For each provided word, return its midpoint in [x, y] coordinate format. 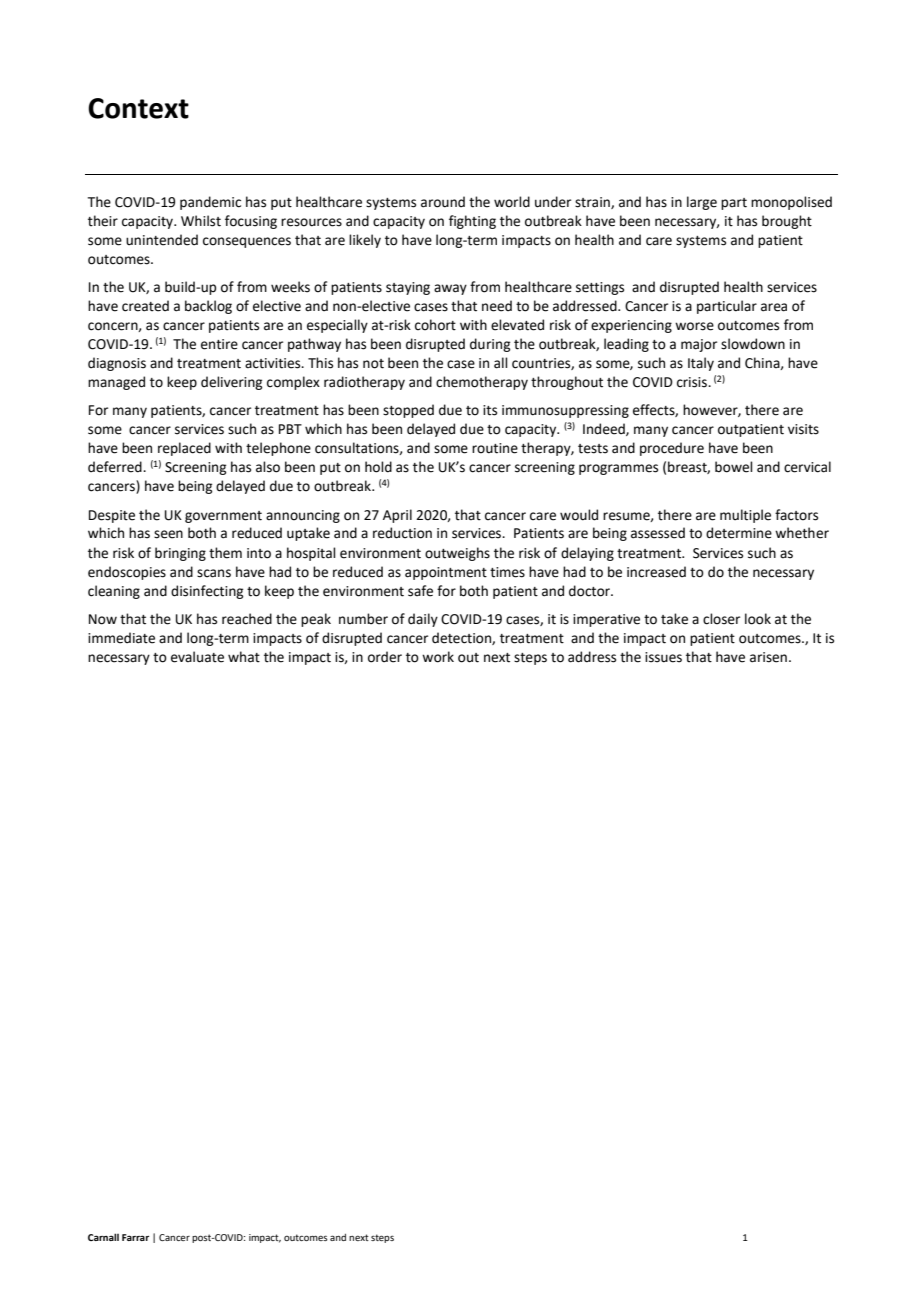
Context [138, 108]
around [443, 202]
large [702, 203]
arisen [768, 657]
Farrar [135, 1237]
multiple [745, 516]
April [397, 516]
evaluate [197, 657]
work [438, 657]
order [385, 657]
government [223, 517]
